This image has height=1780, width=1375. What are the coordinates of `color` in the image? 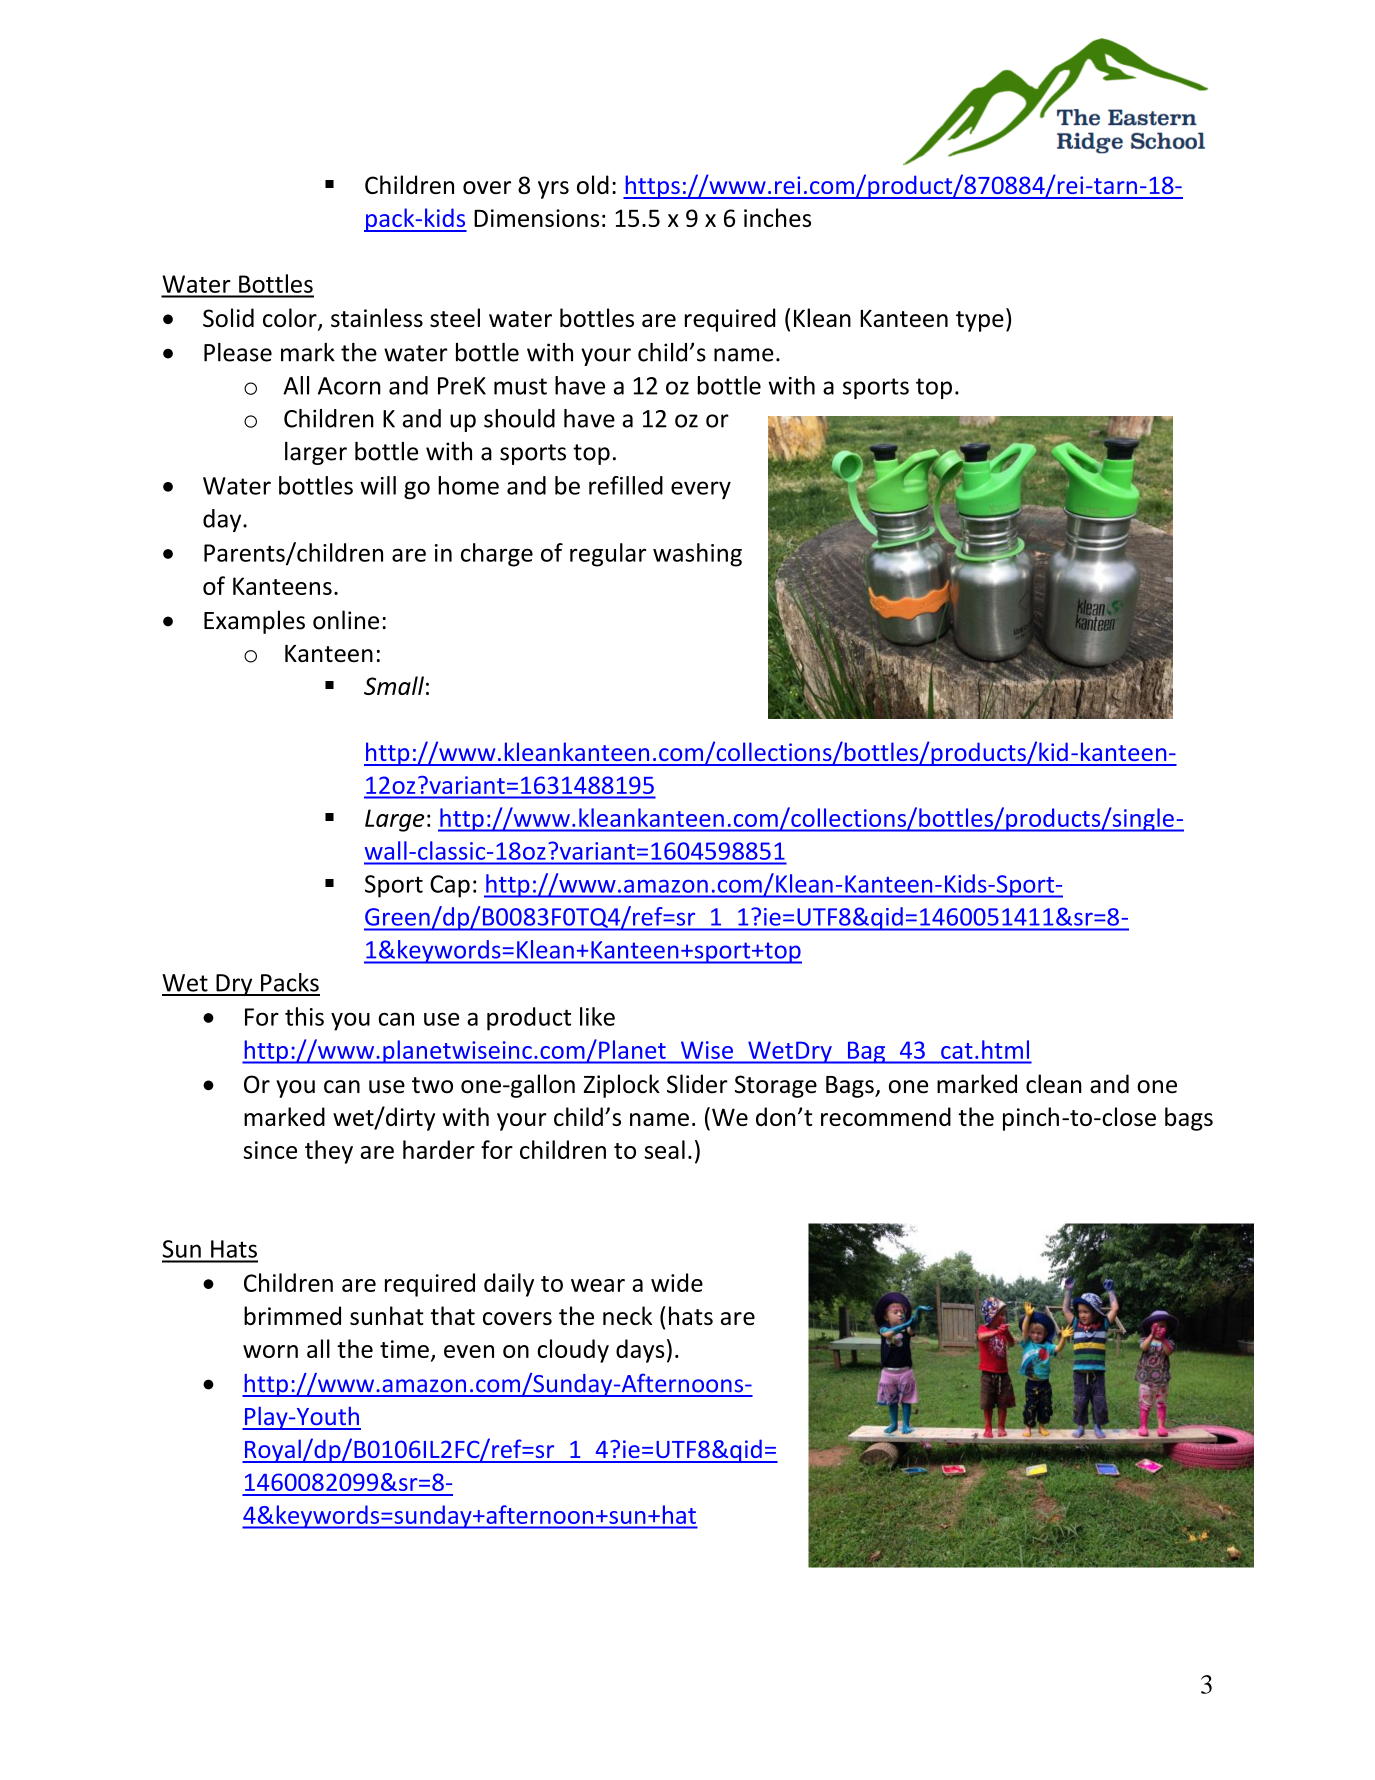 It's located at (291, 319).
